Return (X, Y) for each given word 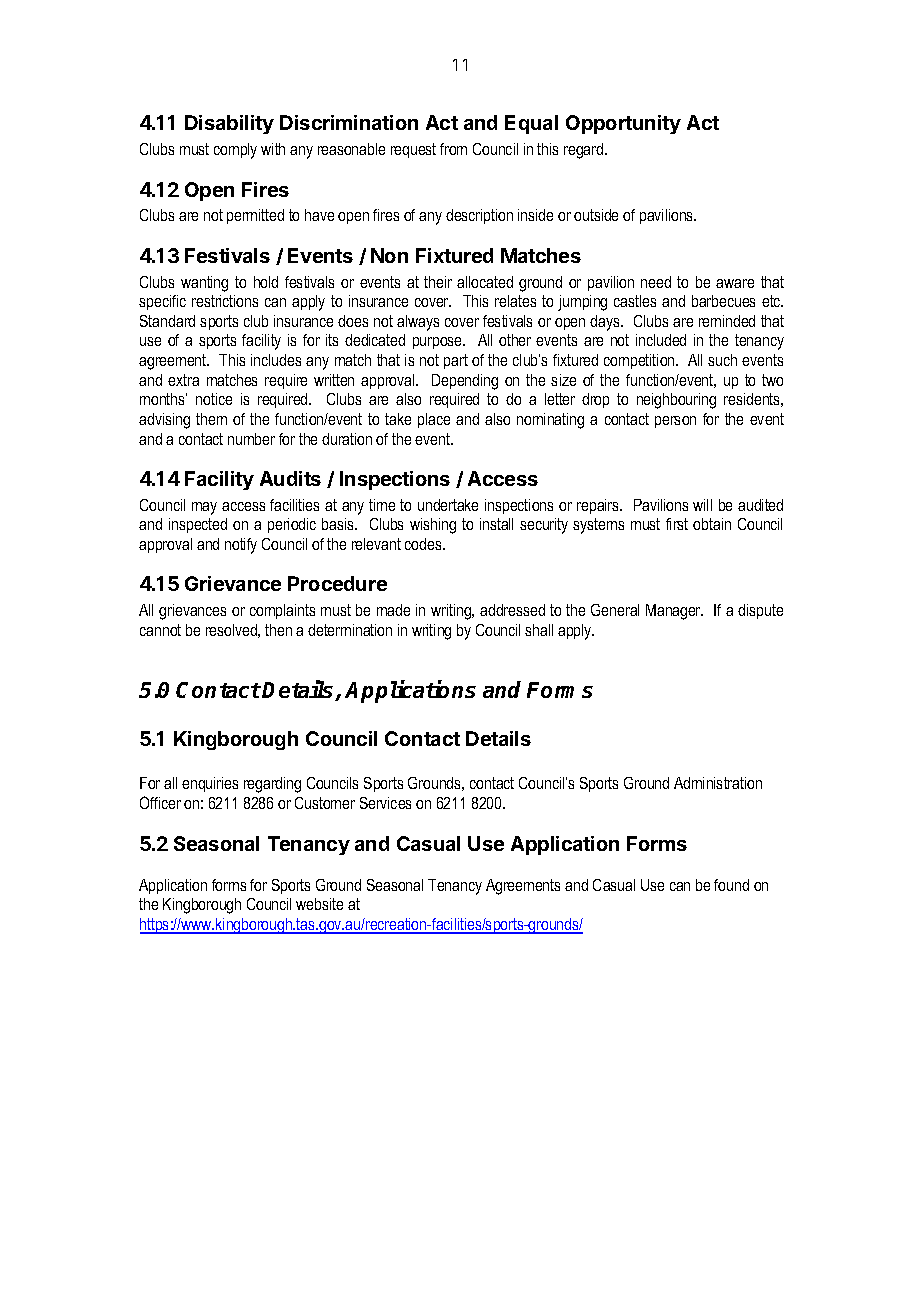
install (496, 524)
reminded (727, 321)
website (319, 904)
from (453, 149)
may (204, 508)
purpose (439, 343)
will (702, 505)
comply (235, 151)
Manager (674, 612)
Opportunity (623, 124)
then (278, 630)
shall (539, 630)
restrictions (225, 301)
